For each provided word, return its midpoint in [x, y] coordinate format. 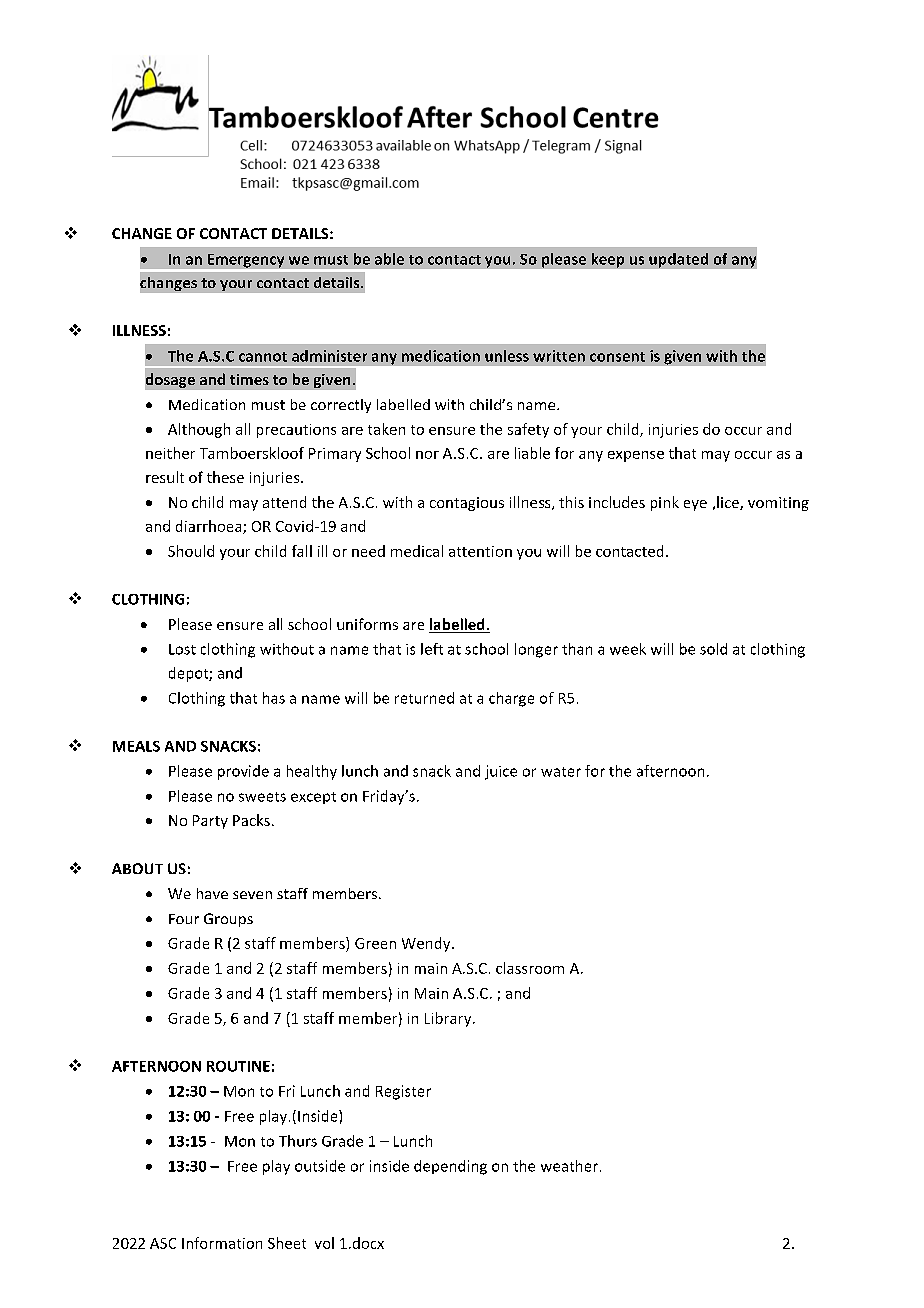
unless [507, 356]
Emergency [246, 261]
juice [501, 772]
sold [713, 649]
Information [222, 1243]
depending [450, 1167]
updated [678, 260]
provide [243, 772]
